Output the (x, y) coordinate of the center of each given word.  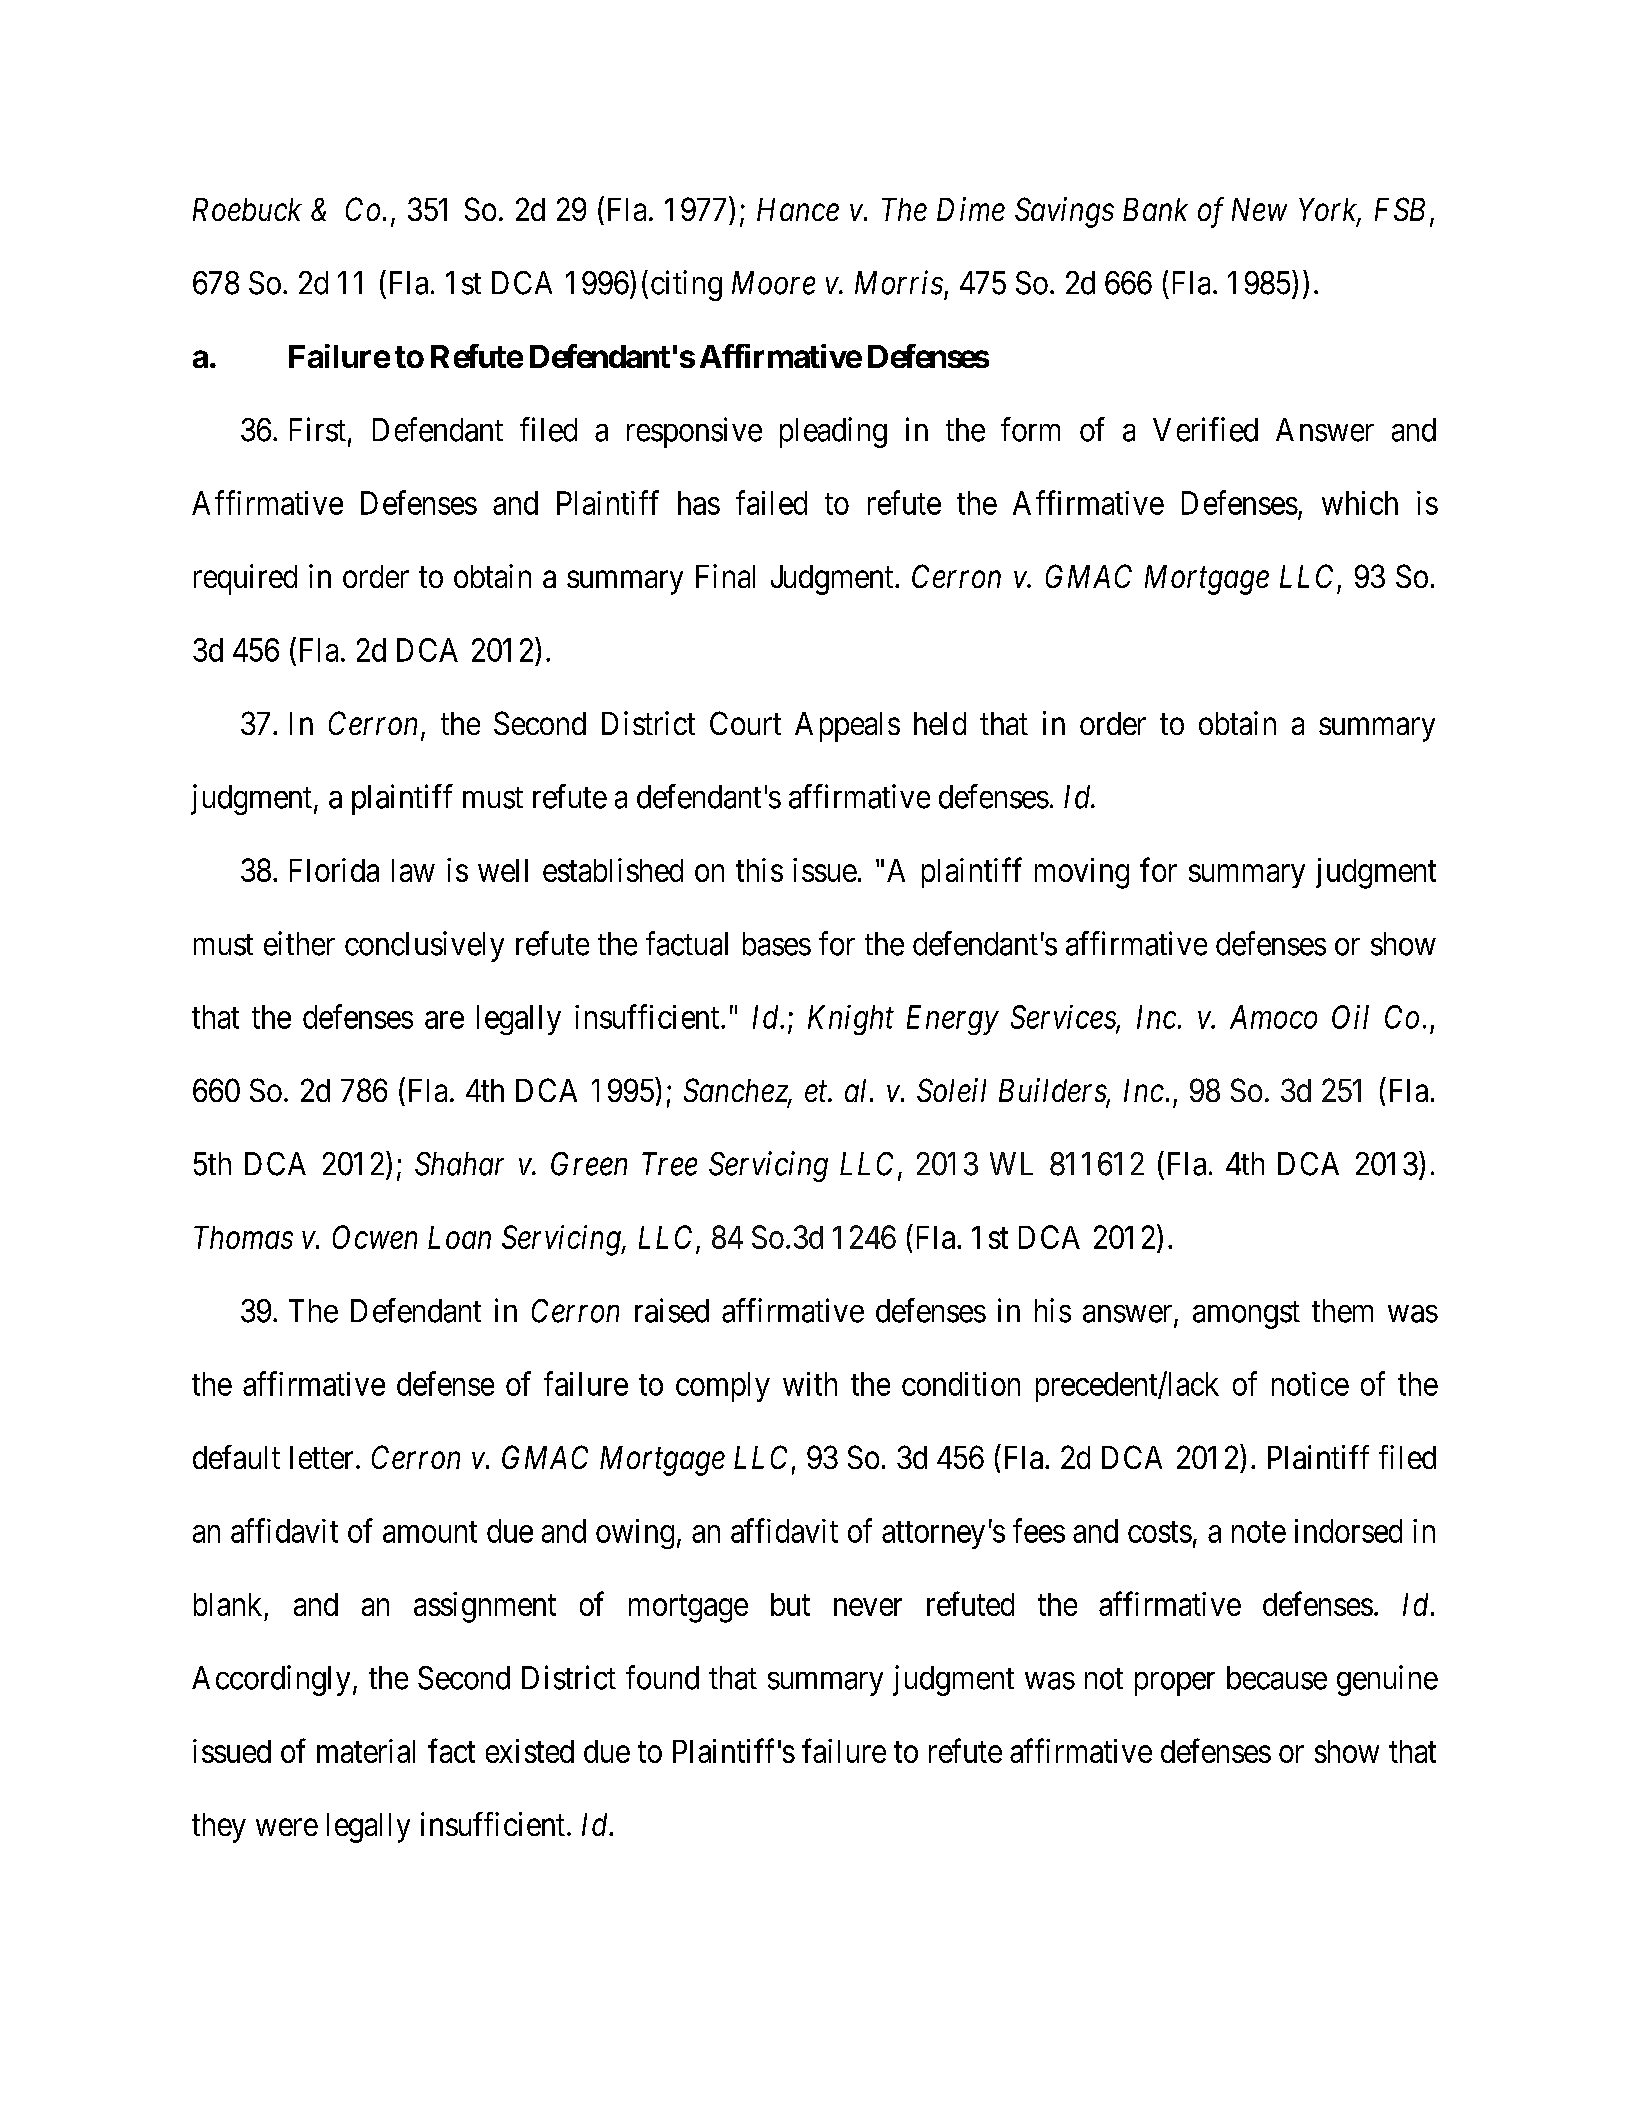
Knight (851, 1020)
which (1360, 503)
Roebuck (247, 209)
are (444, 1020)
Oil (1350, 1017)
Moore (773, 283)
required (245, 579)
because (1277, 1678)
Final (725, 576)
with (810, 1384)
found (662, 1677)
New (1259, 209)
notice (1310, 1384)
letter (321, 1457)
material (366, 1751)
